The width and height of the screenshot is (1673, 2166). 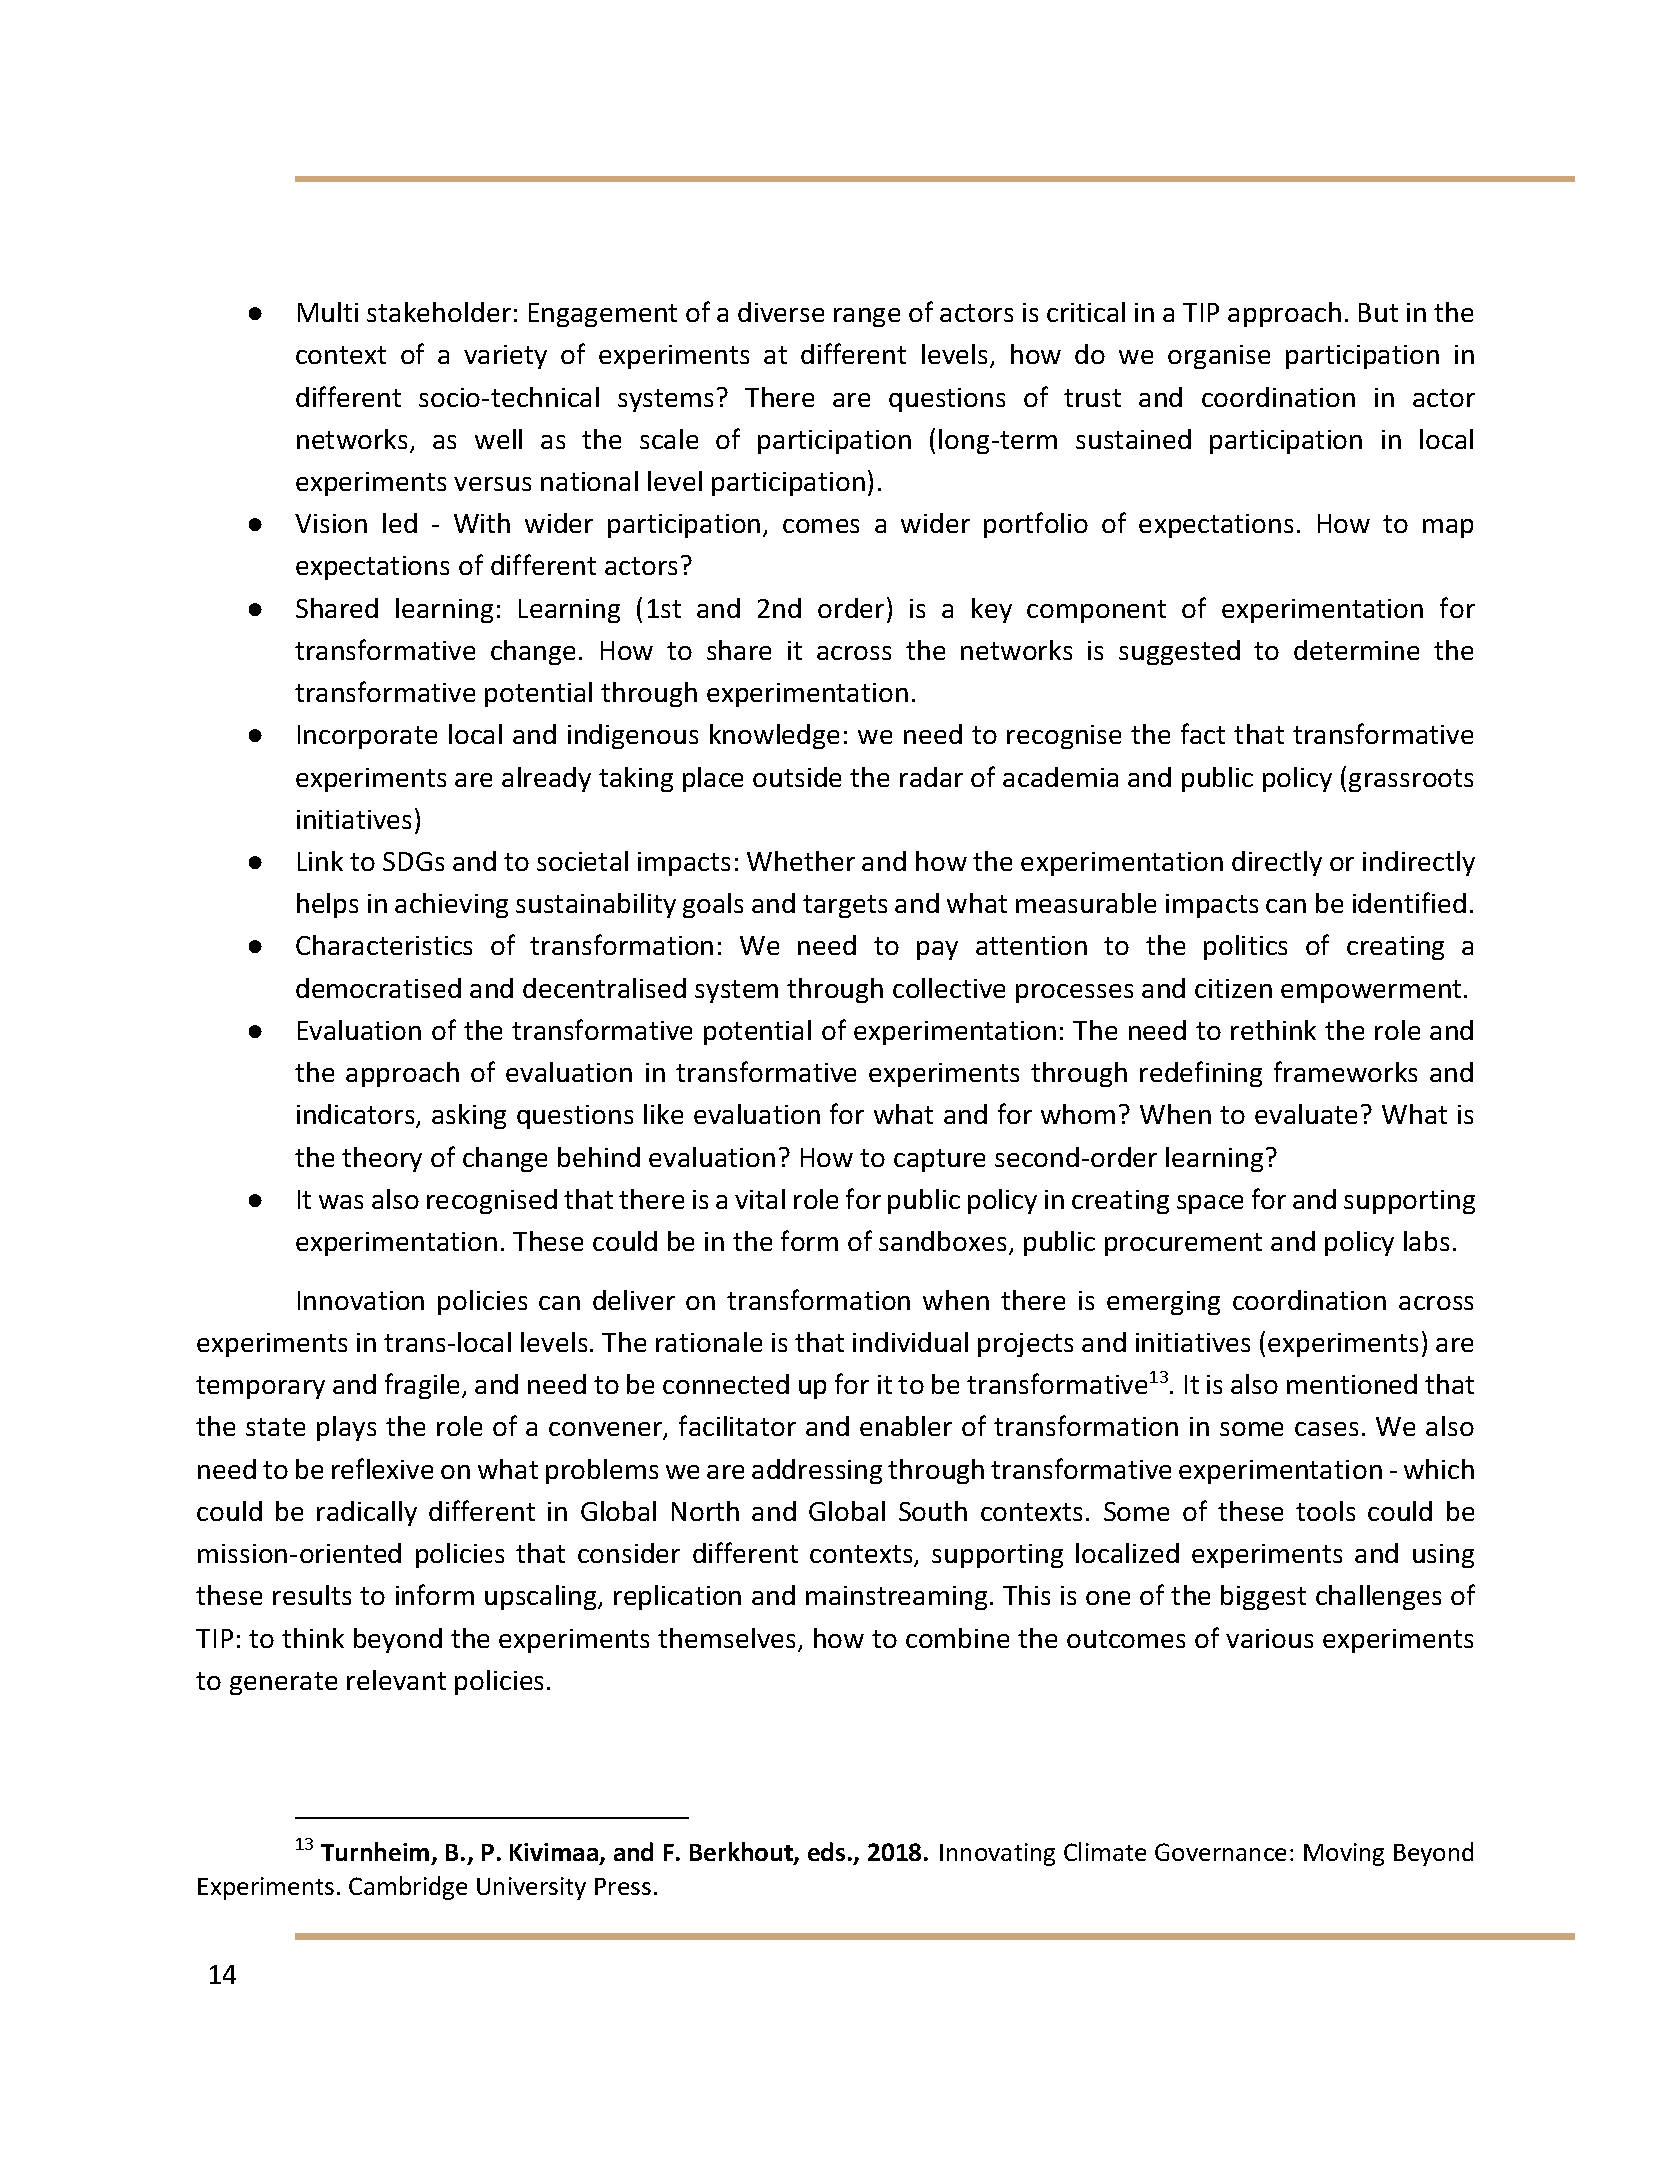 What do you see at coordinates (826, 1851) in the screenshot?
I see `eds` at bounding box center [826, 1851].
